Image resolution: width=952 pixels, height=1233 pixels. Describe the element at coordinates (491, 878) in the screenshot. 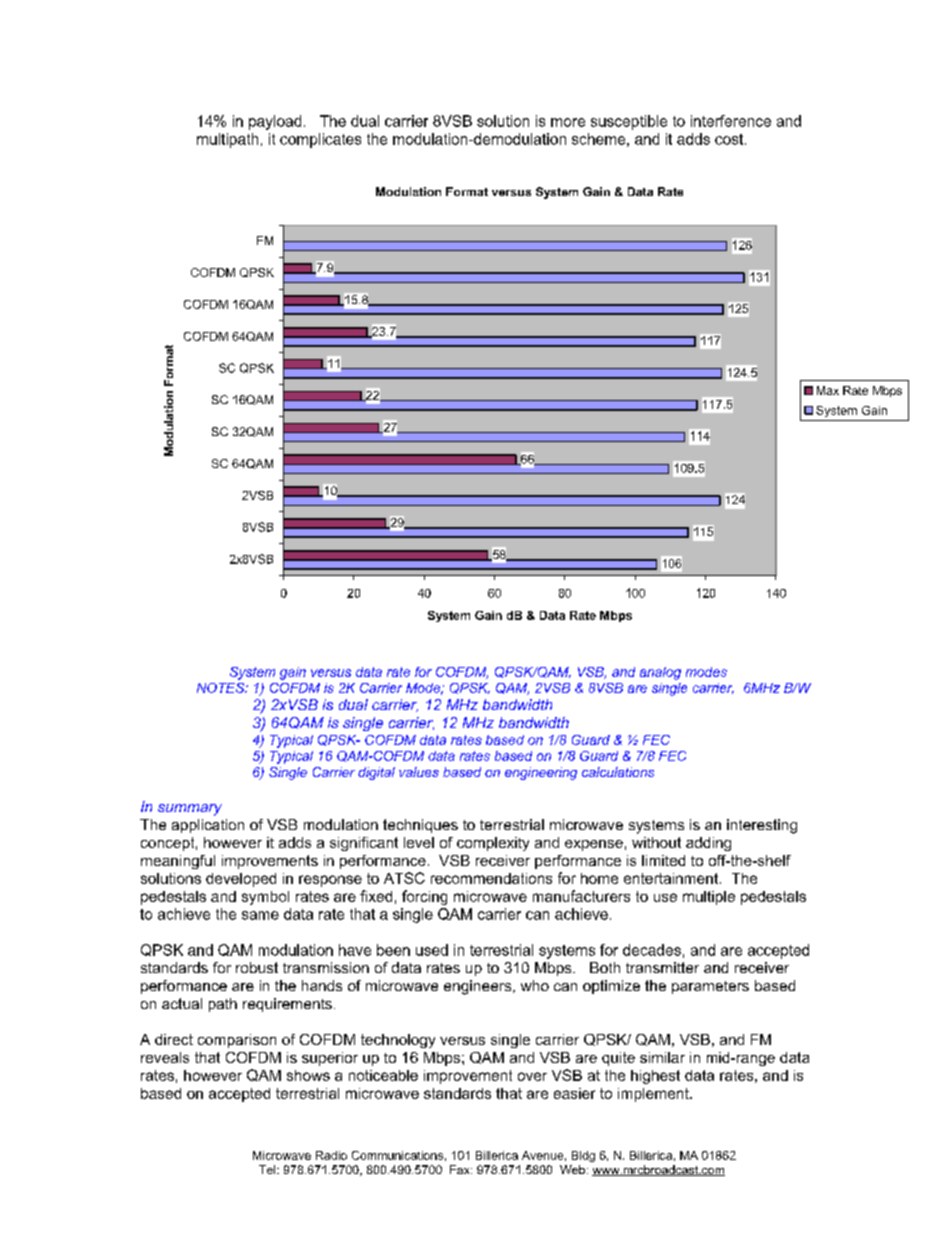

I see `recommendations` at that location.
